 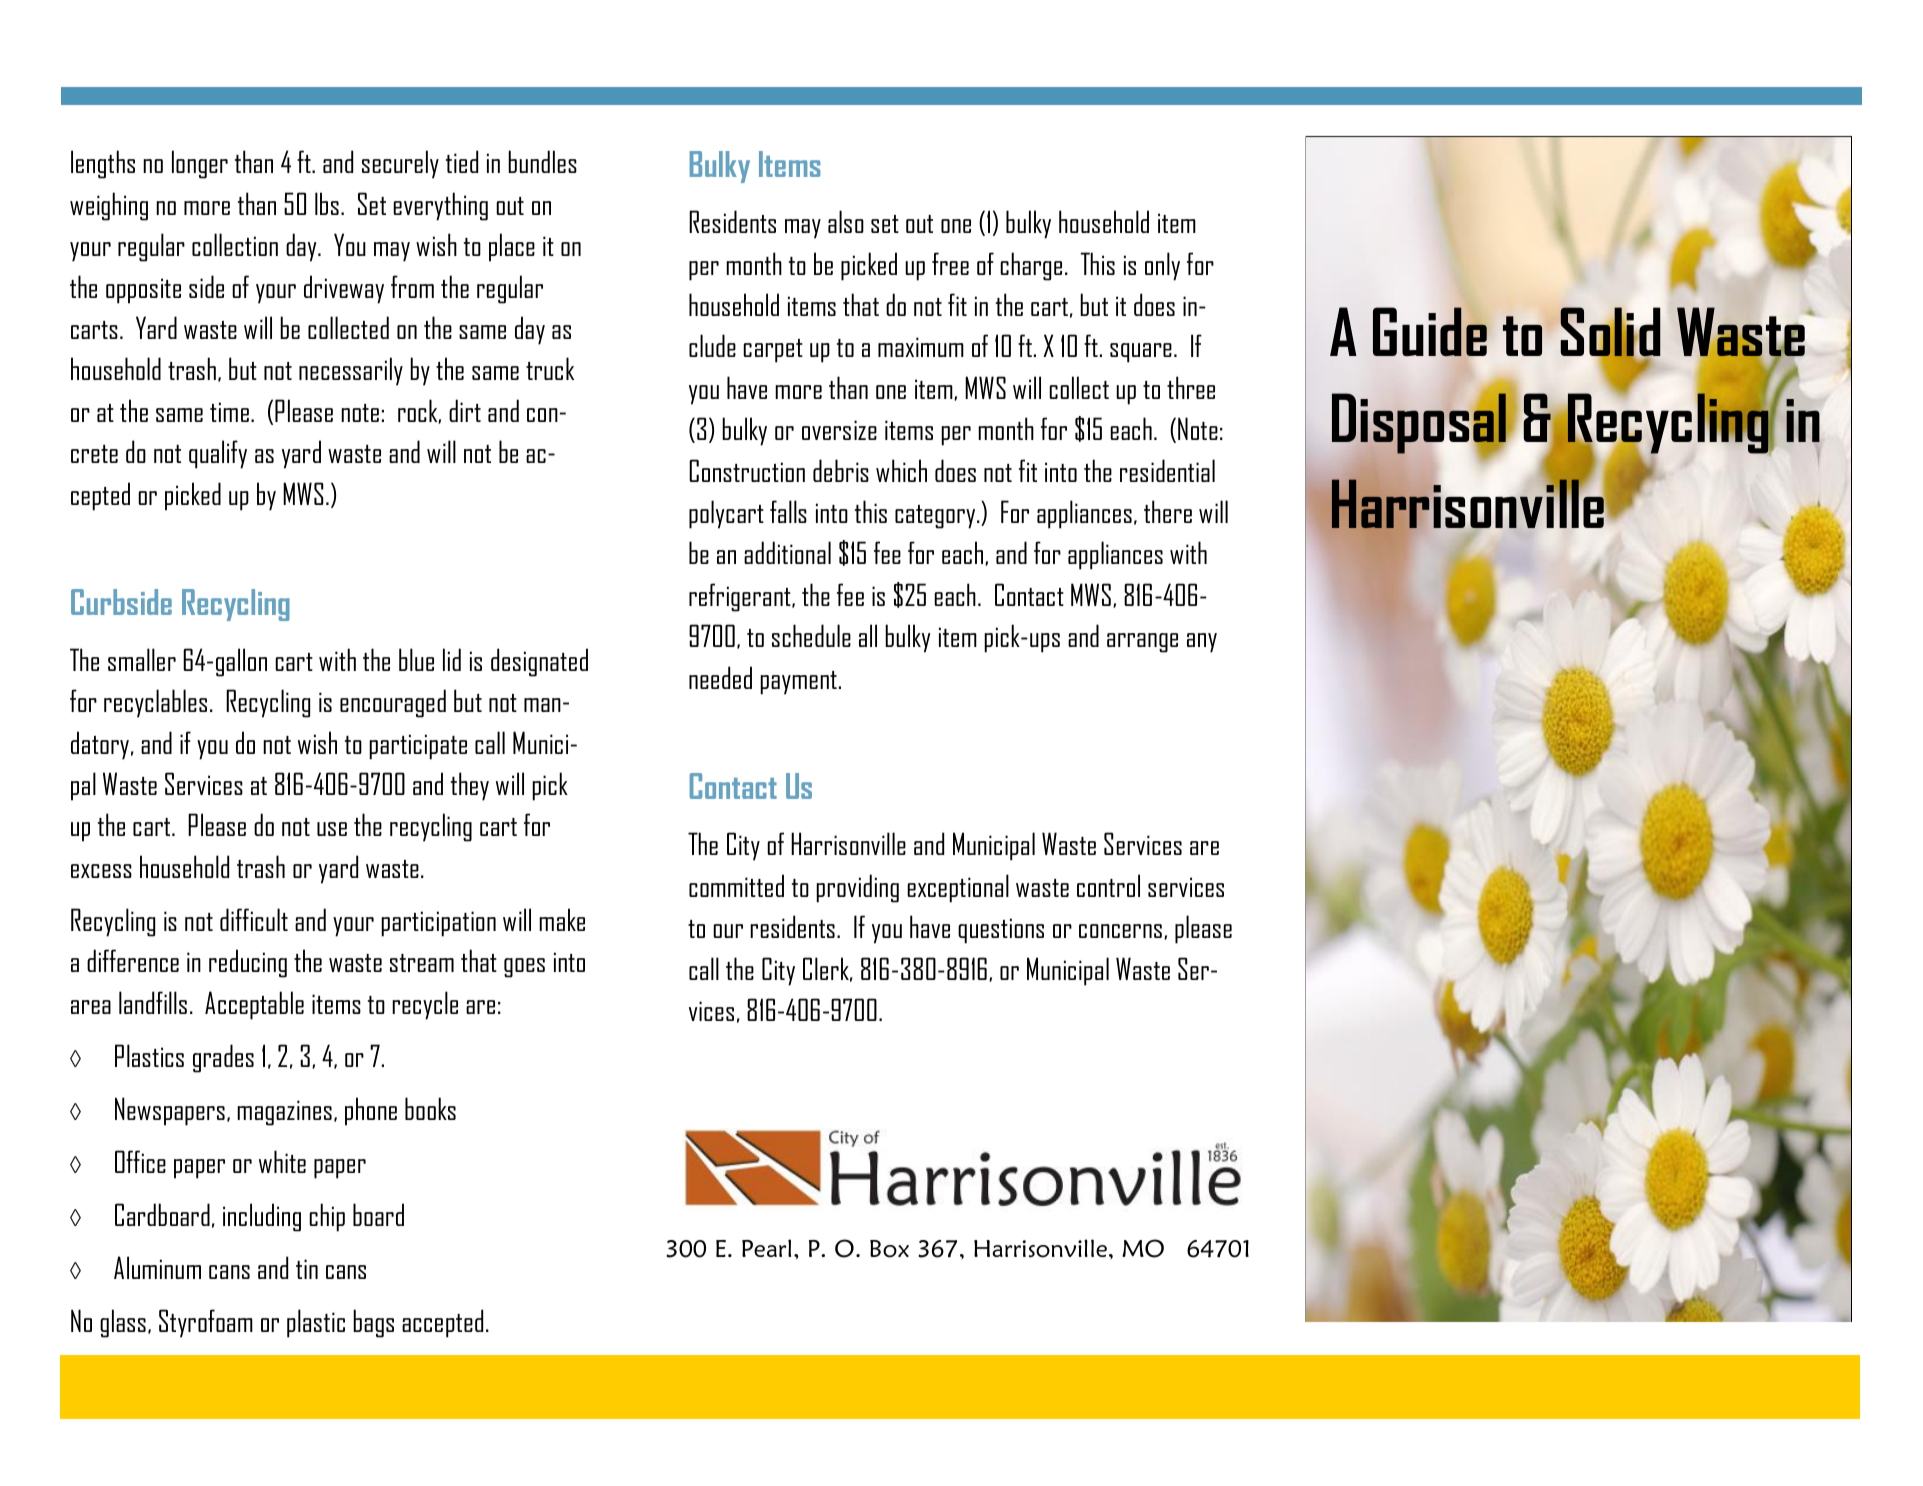 What do you see at coordinates (846, 221) in the screenshot?
I see `also` at bounding box center [846, 221].
